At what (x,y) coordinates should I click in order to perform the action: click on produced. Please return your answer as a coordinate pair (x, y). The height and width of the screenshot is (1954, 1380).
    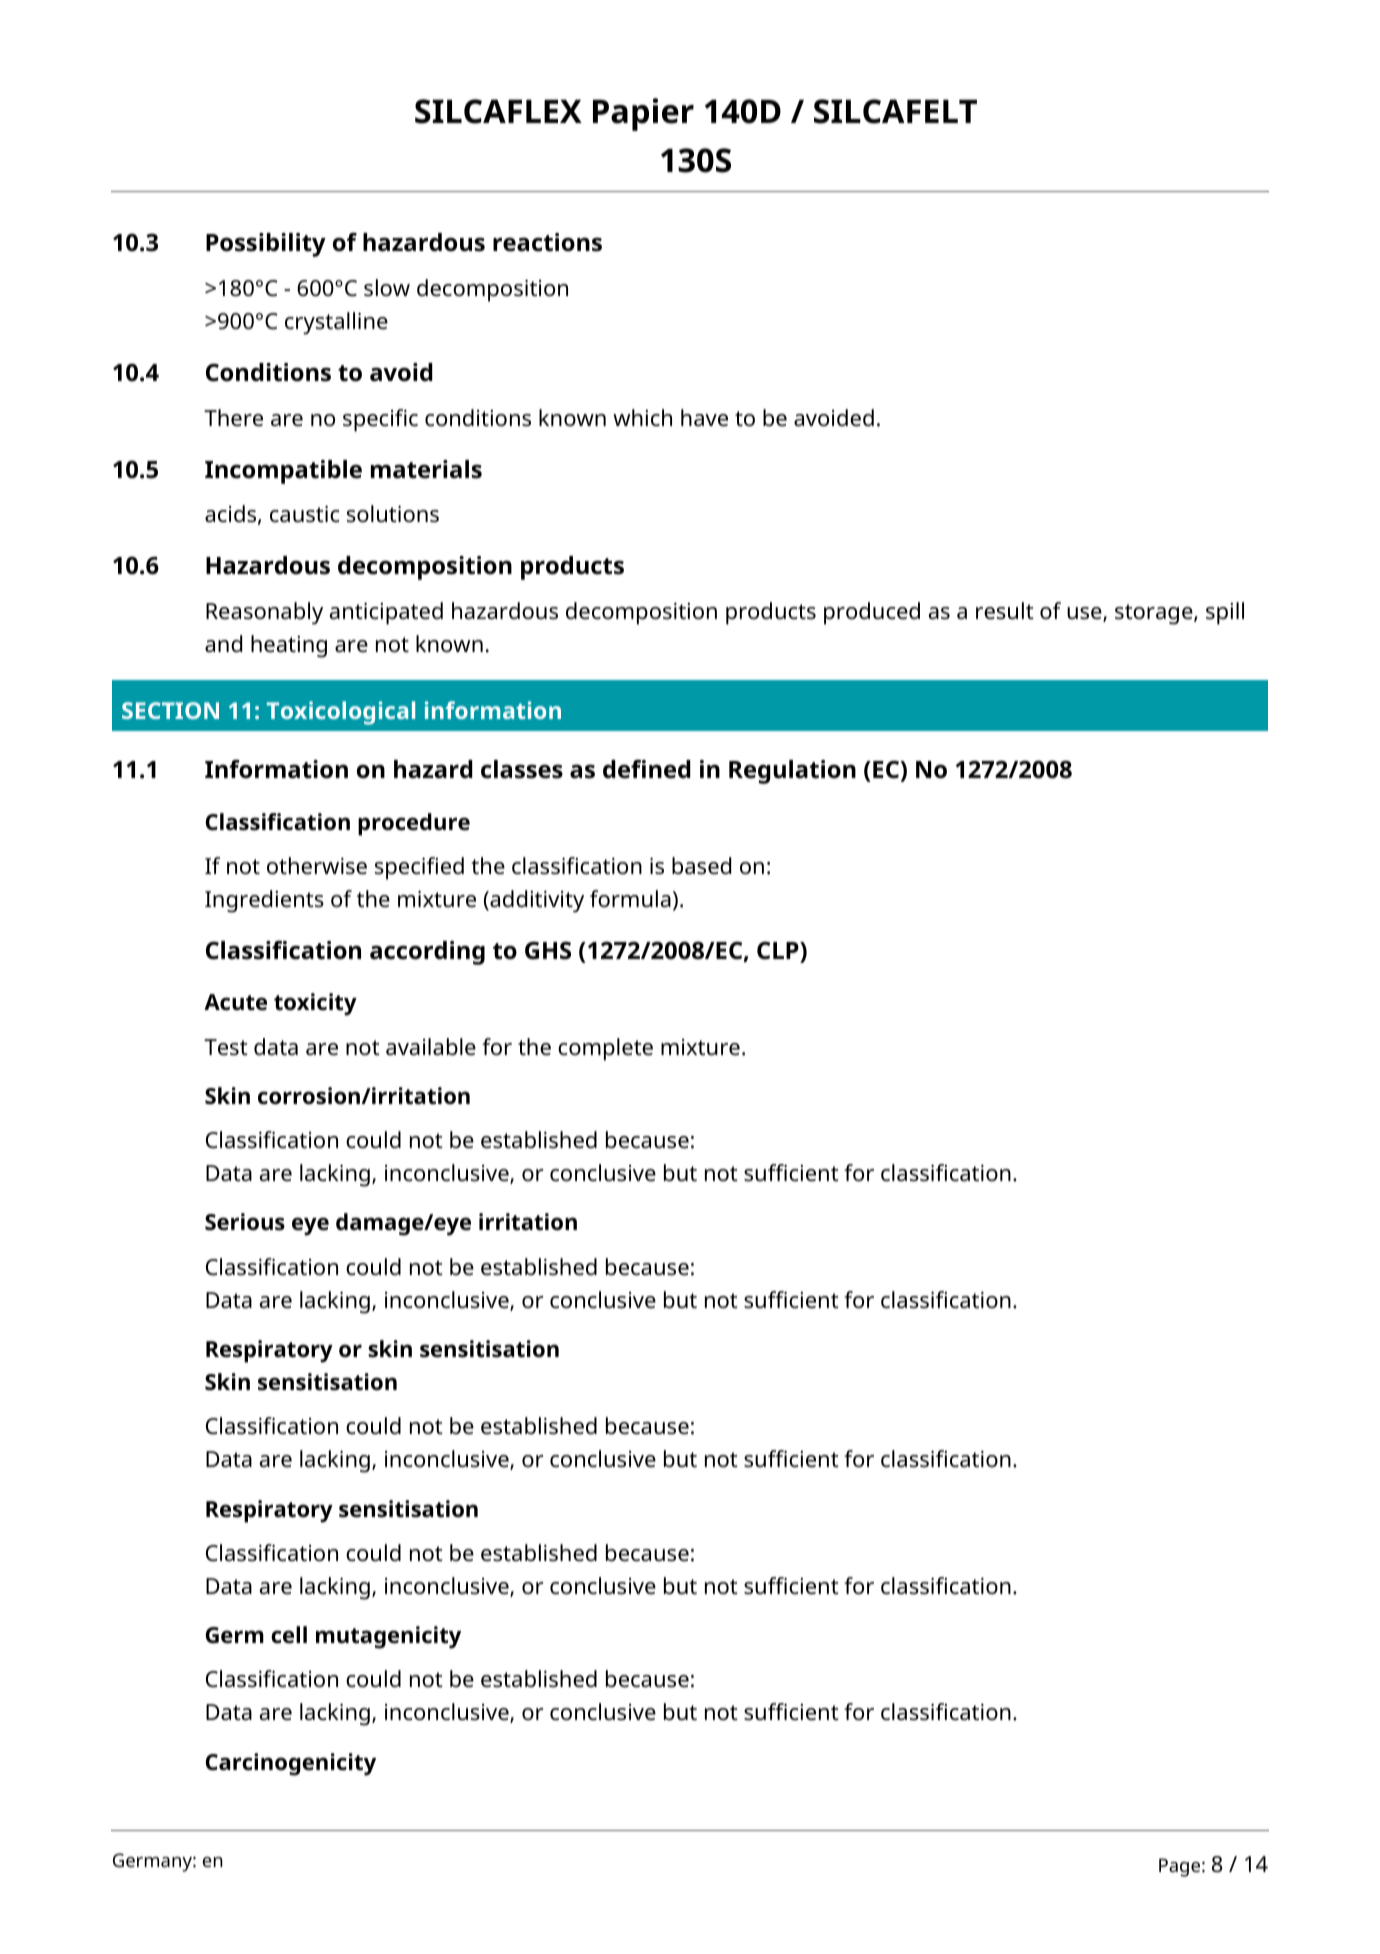
    Looking at the image, I should click on (872, 613).
